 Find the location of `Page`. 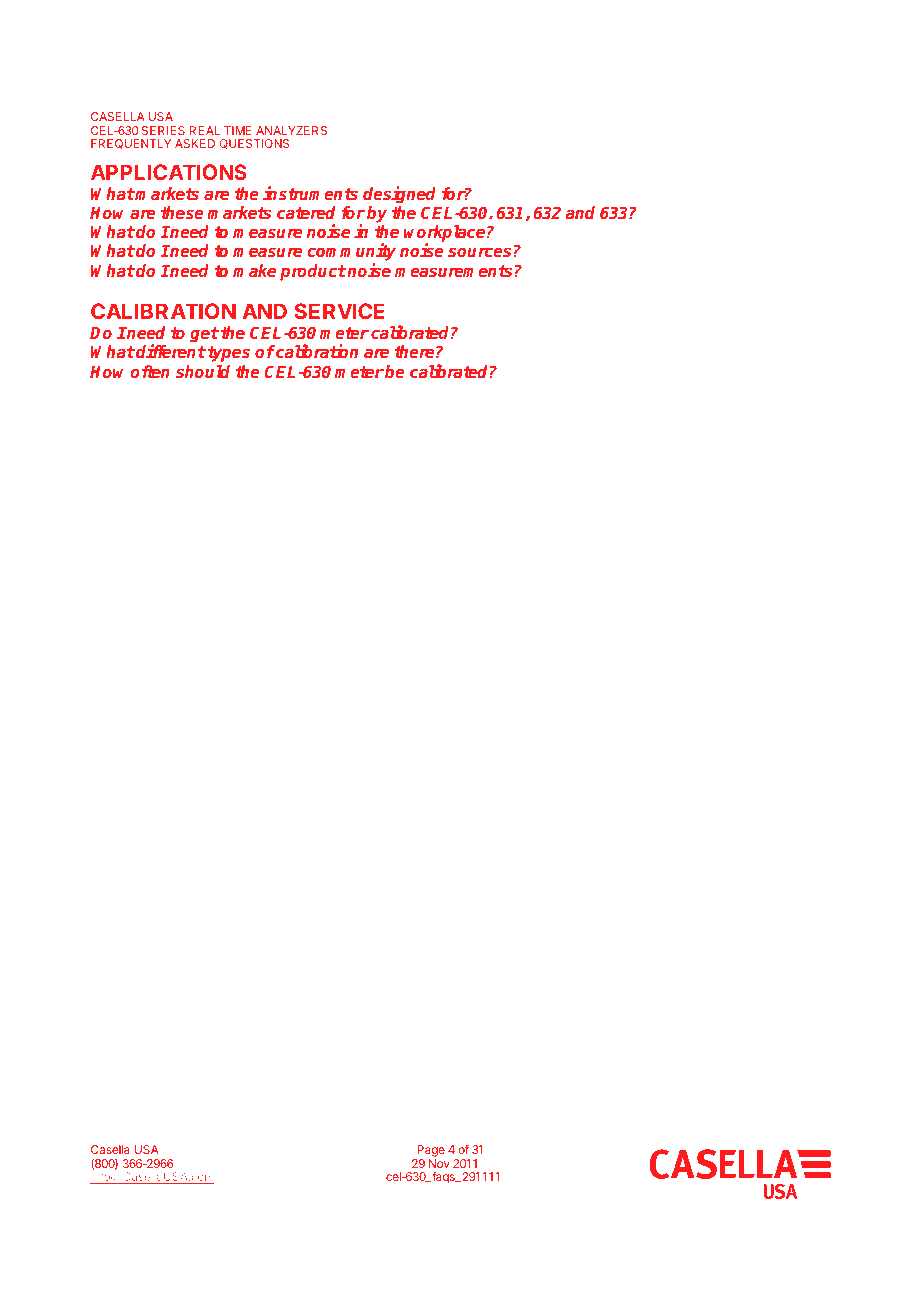

Page is located at coordinates (431, 1151).
